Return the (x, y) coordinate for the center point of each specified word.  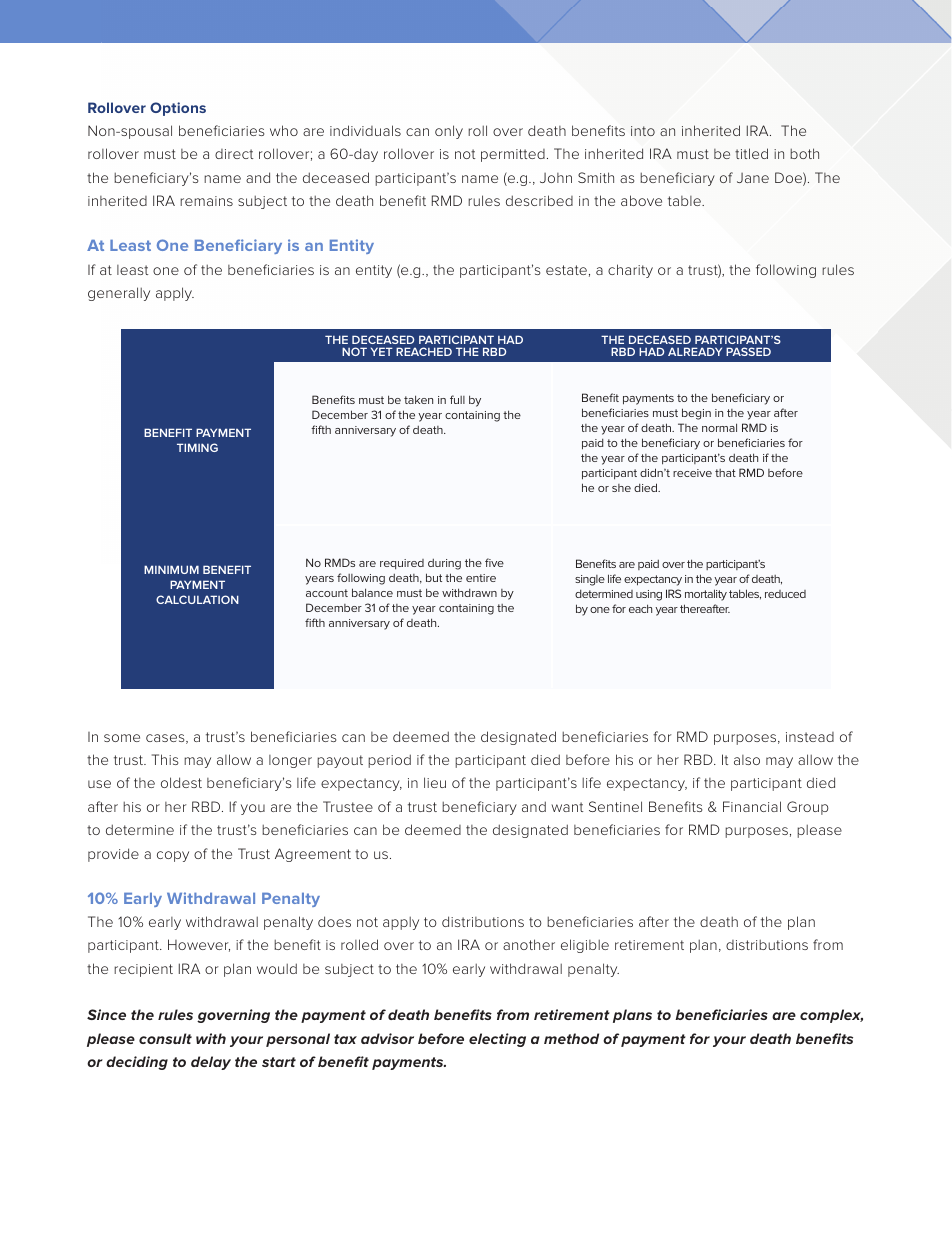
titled (751, 153)
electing (497, 1040)
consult (165, 1038)
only (449, 132)
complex (831, 1016)
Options (178, 109)
